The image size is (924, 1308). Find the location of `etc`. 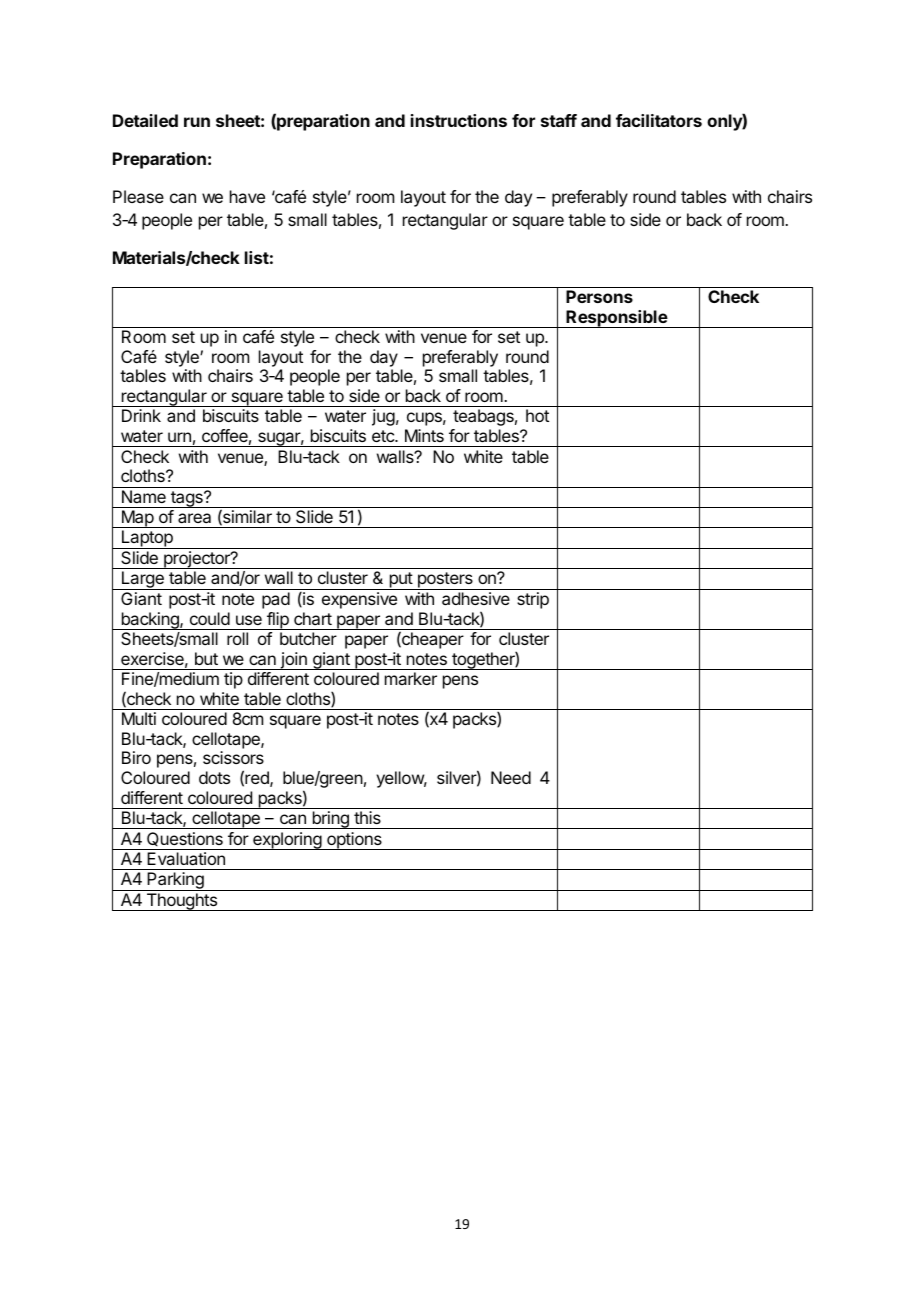

etc is located at coordinates (384, 436).
